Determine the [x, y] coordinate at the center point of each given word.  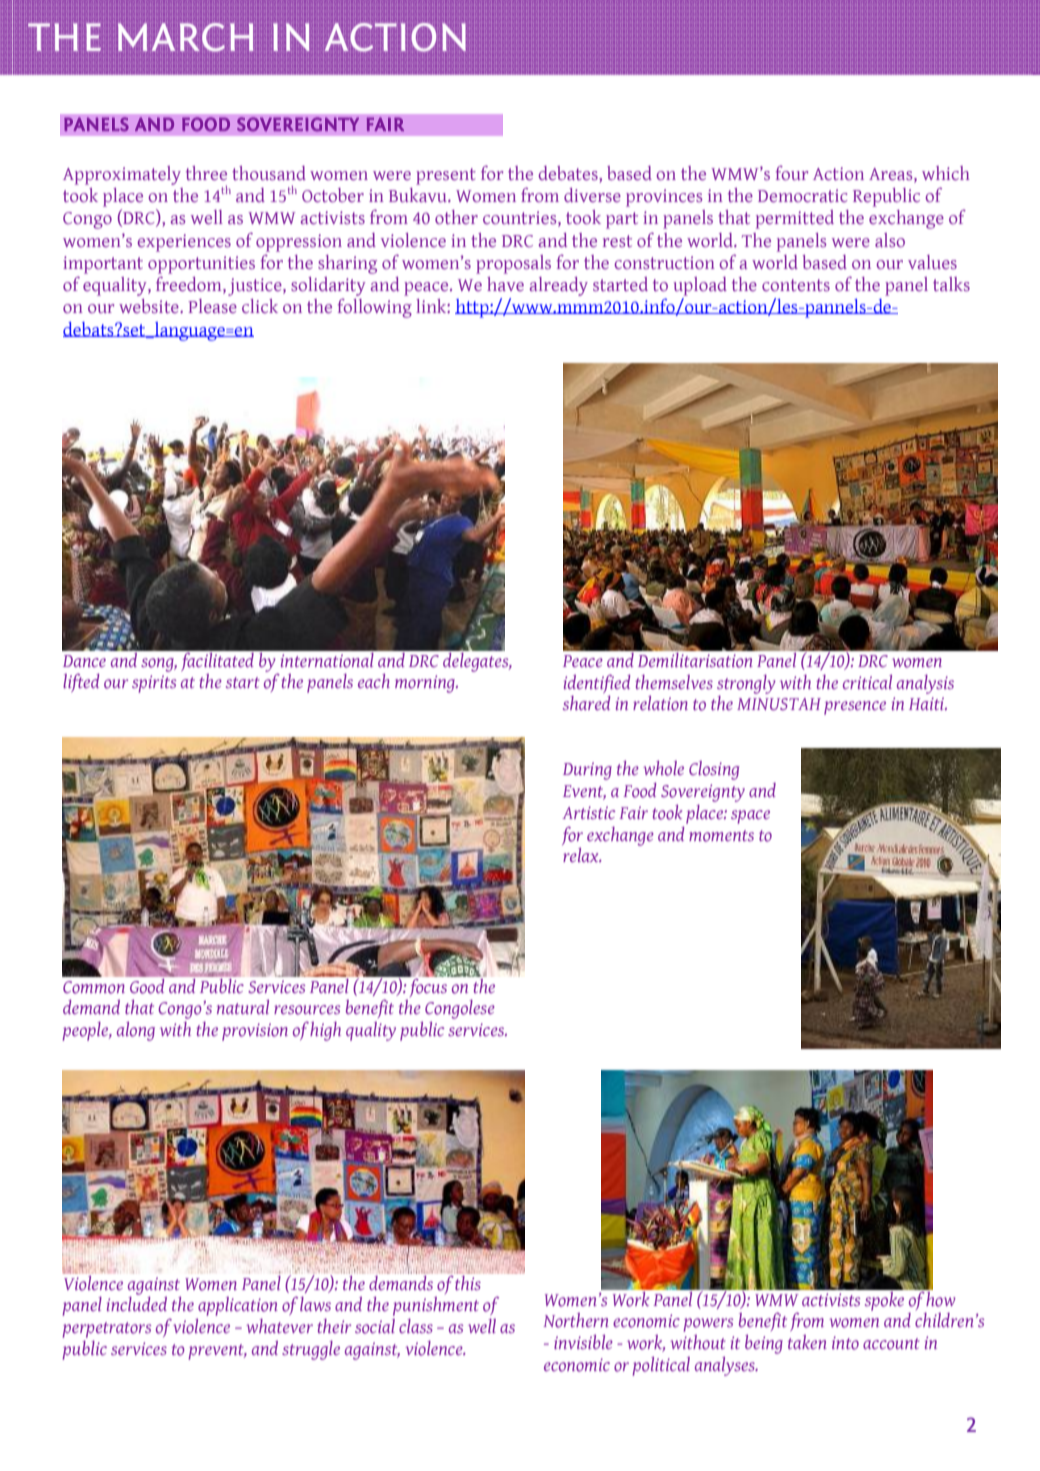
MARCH [186, 37]
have [505, 284]
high [325, 1031]
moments [721, 836]
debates [569, 174]
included [137, 1303]
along [136, 1031]
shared [586, 702]
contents [796, 285]
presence [855, 708]
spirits [154, 684]
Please [212, 306]
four [792, 172]
